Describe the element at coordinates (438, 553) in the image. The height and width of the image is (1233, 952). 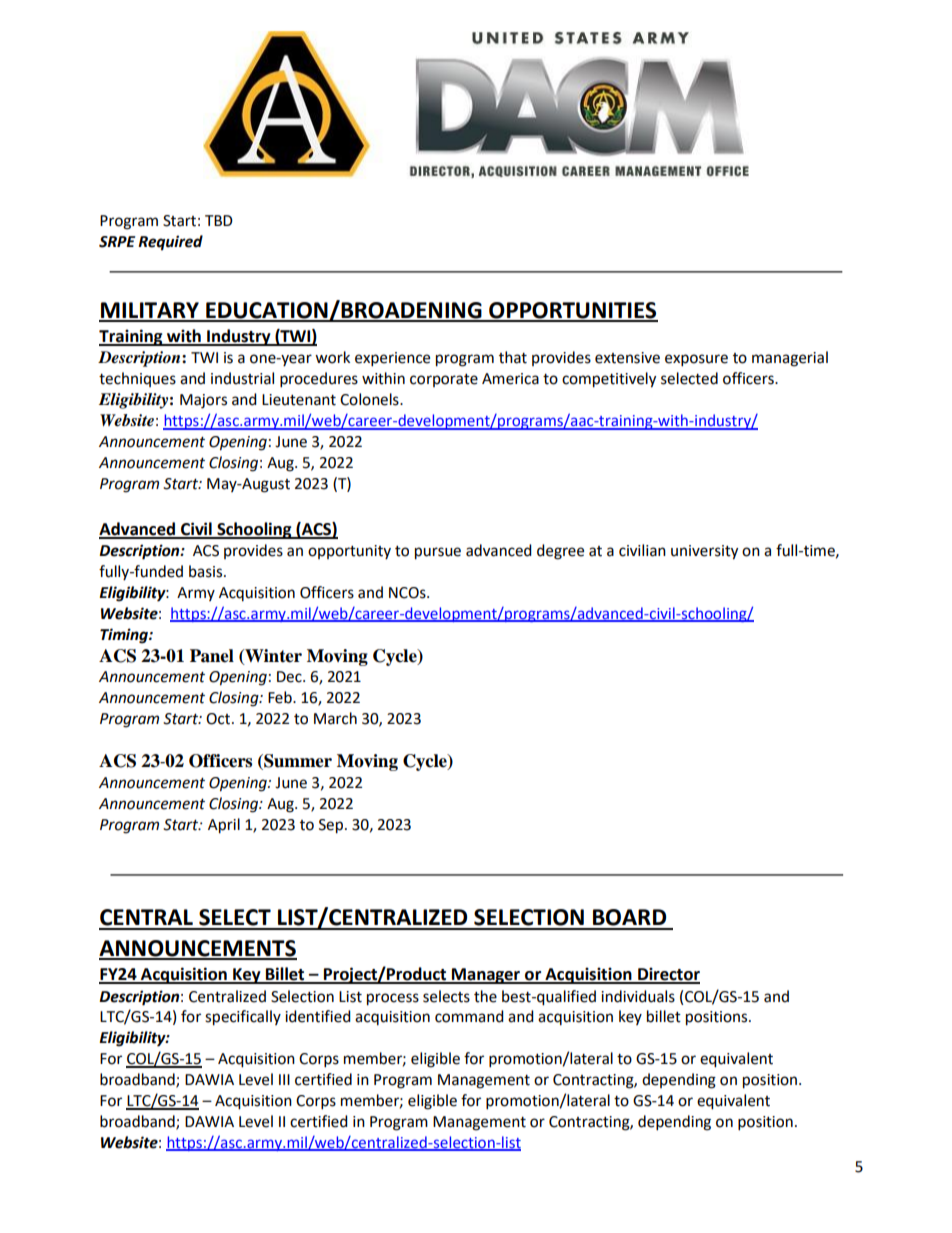
I see `pursue` at that location.
